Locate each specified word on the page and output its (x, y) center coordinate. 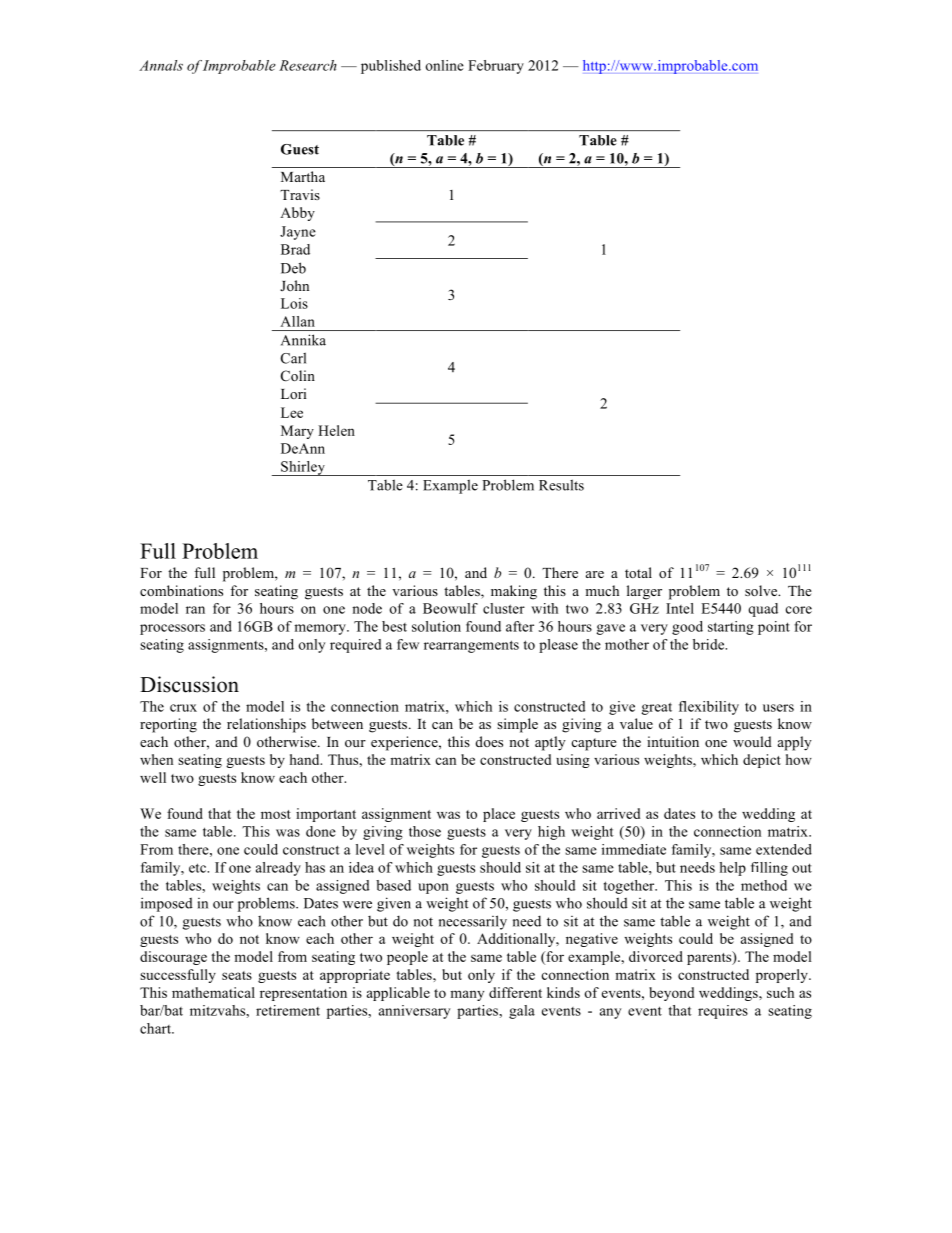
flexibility (709, 708)
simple (517, 725)
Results (561, 485)
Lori (293, 393)
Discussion (189, 684)
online (445, 65)
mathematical (213, 992)
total (638, 572)
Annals (161, 65)
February (496, 67)
